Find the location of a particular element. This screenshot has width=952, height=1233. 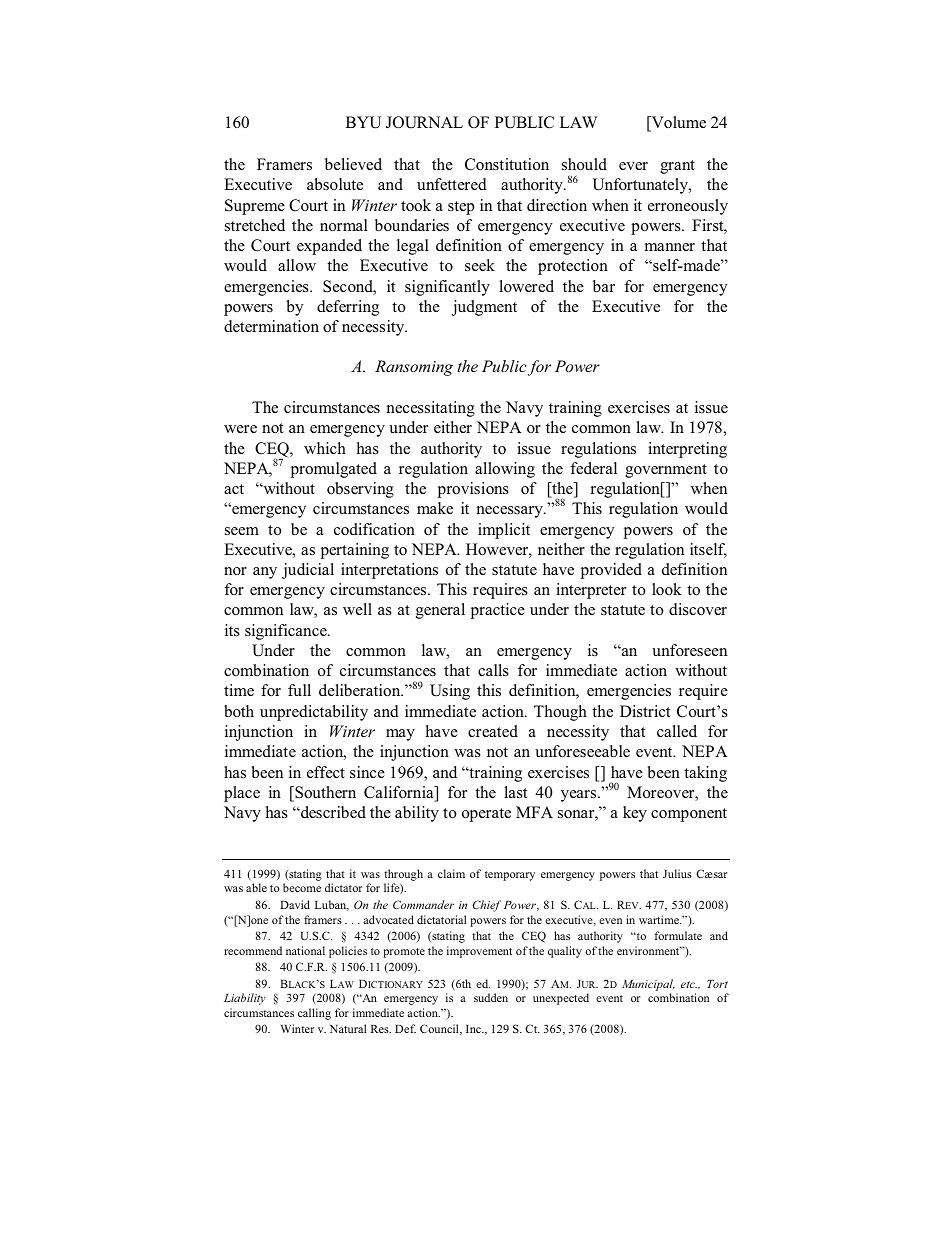

Municipal is located at coordinates (648, 985).
